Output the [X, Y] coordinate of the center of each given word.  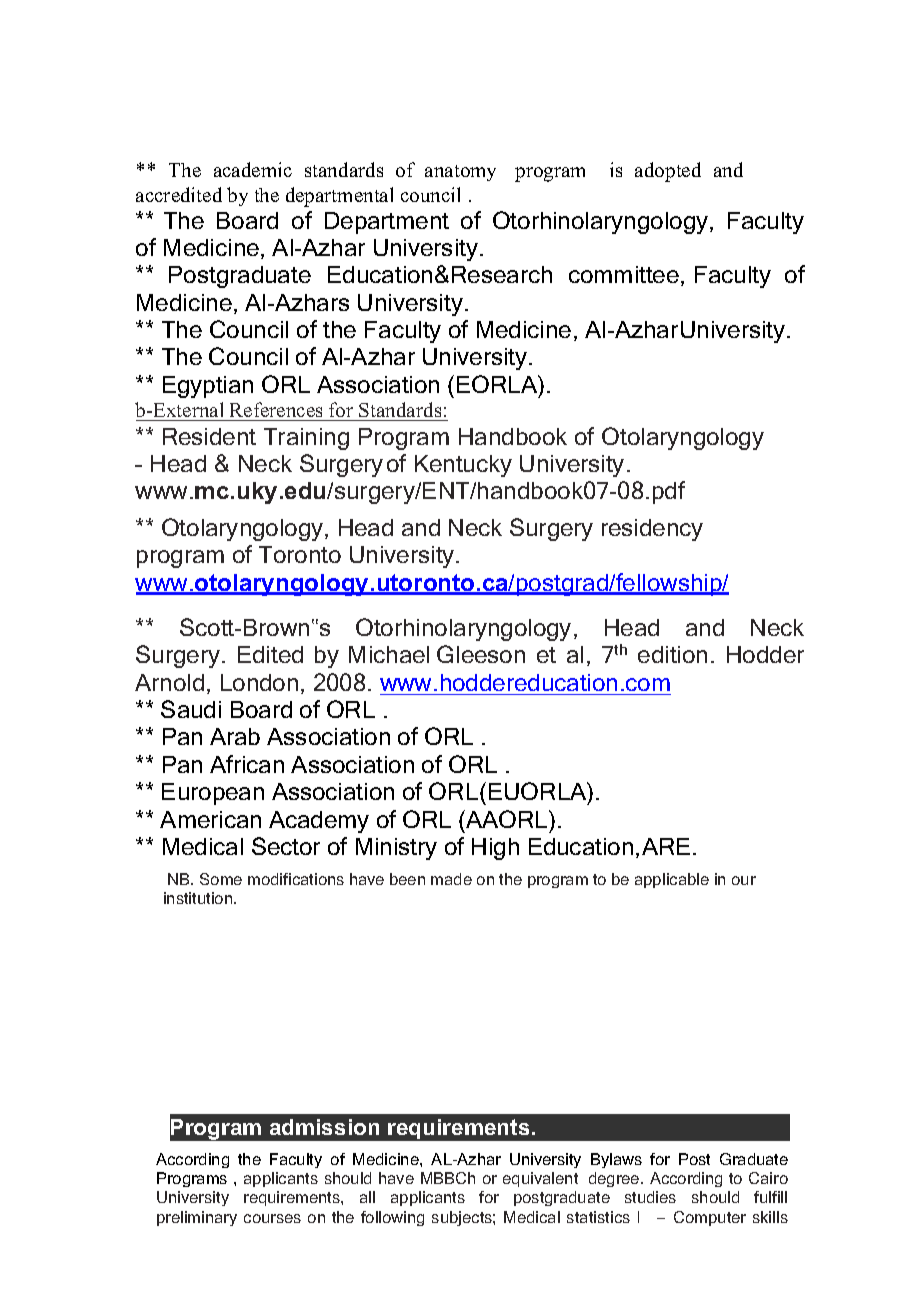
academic [253, 169]
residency [652, 530]
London [259, 682]
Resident [209, 436]
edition [672, 654]
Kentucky [463, 466]
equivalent [540, 1179]
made [451, 879]
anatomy [460, 173]
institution [199, 898]
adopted [668, 172]
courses [272, 1218]
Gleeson [481, 654]
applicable [672, 880]
